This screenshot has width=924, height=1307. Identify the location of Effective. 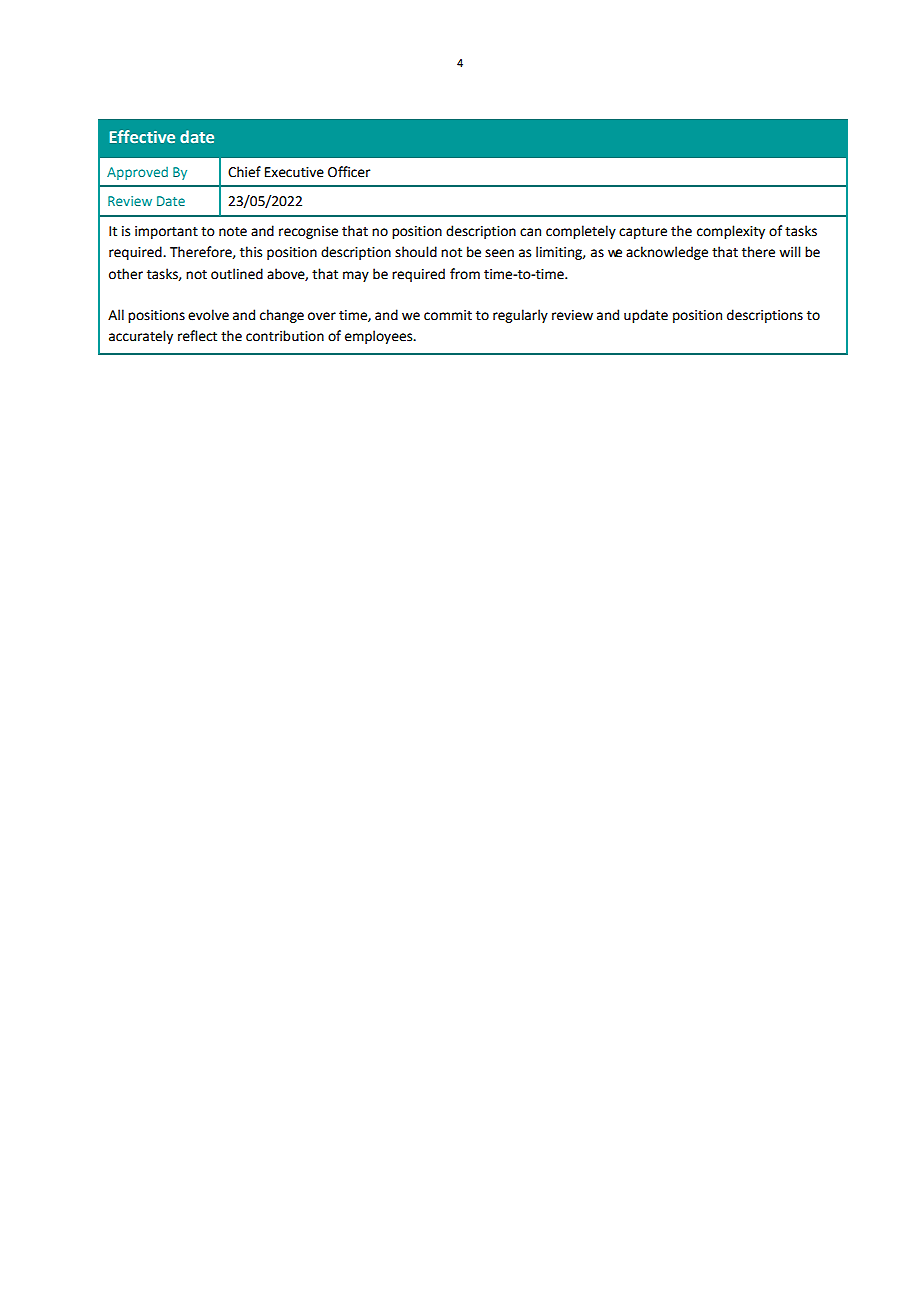
(142, 136).
